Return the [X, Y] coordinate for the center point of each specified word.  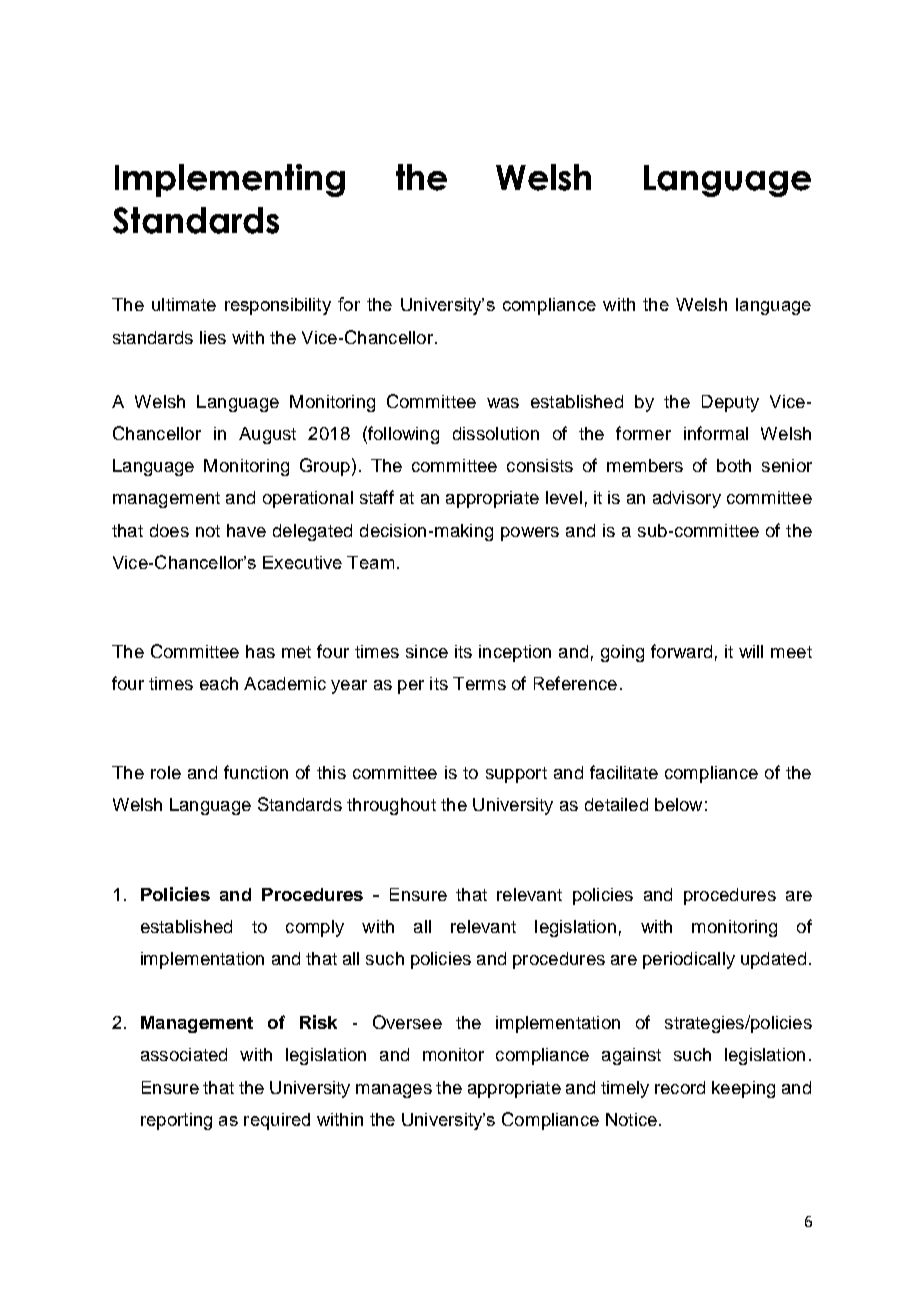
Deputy [730, 403]
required [277, 1121]
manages [394, 1091]
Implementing [230, 180]
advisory [687, 499]
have [246, 530]
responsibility [278, 306]
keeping [743, 1089]
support [516, 775]
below [678, 804]
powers [530, 534]
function [256, 772]
